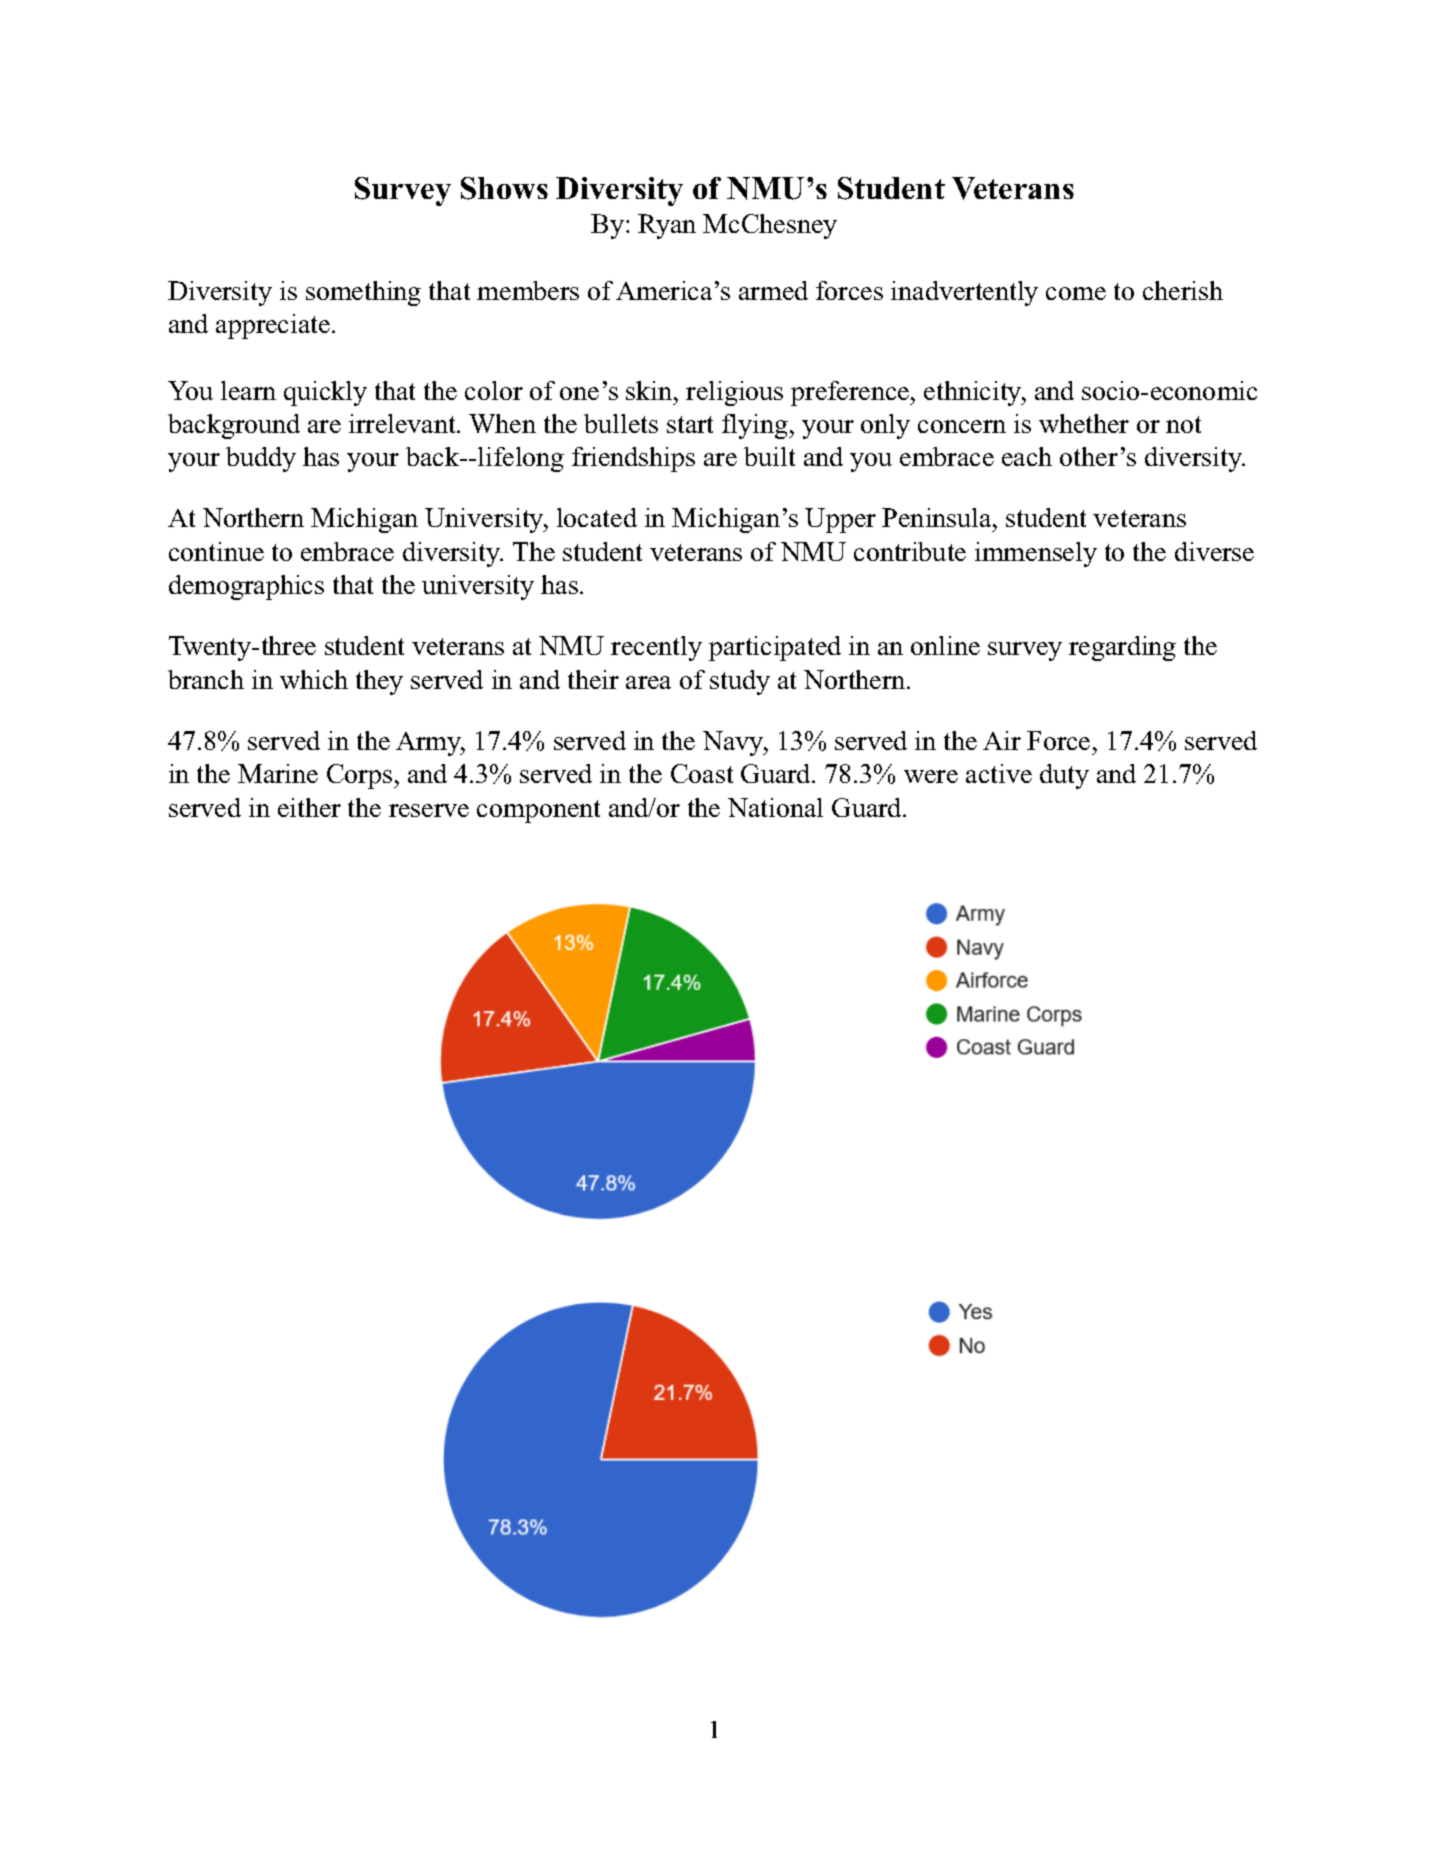  I want to click on come, so click(1076, 293).
